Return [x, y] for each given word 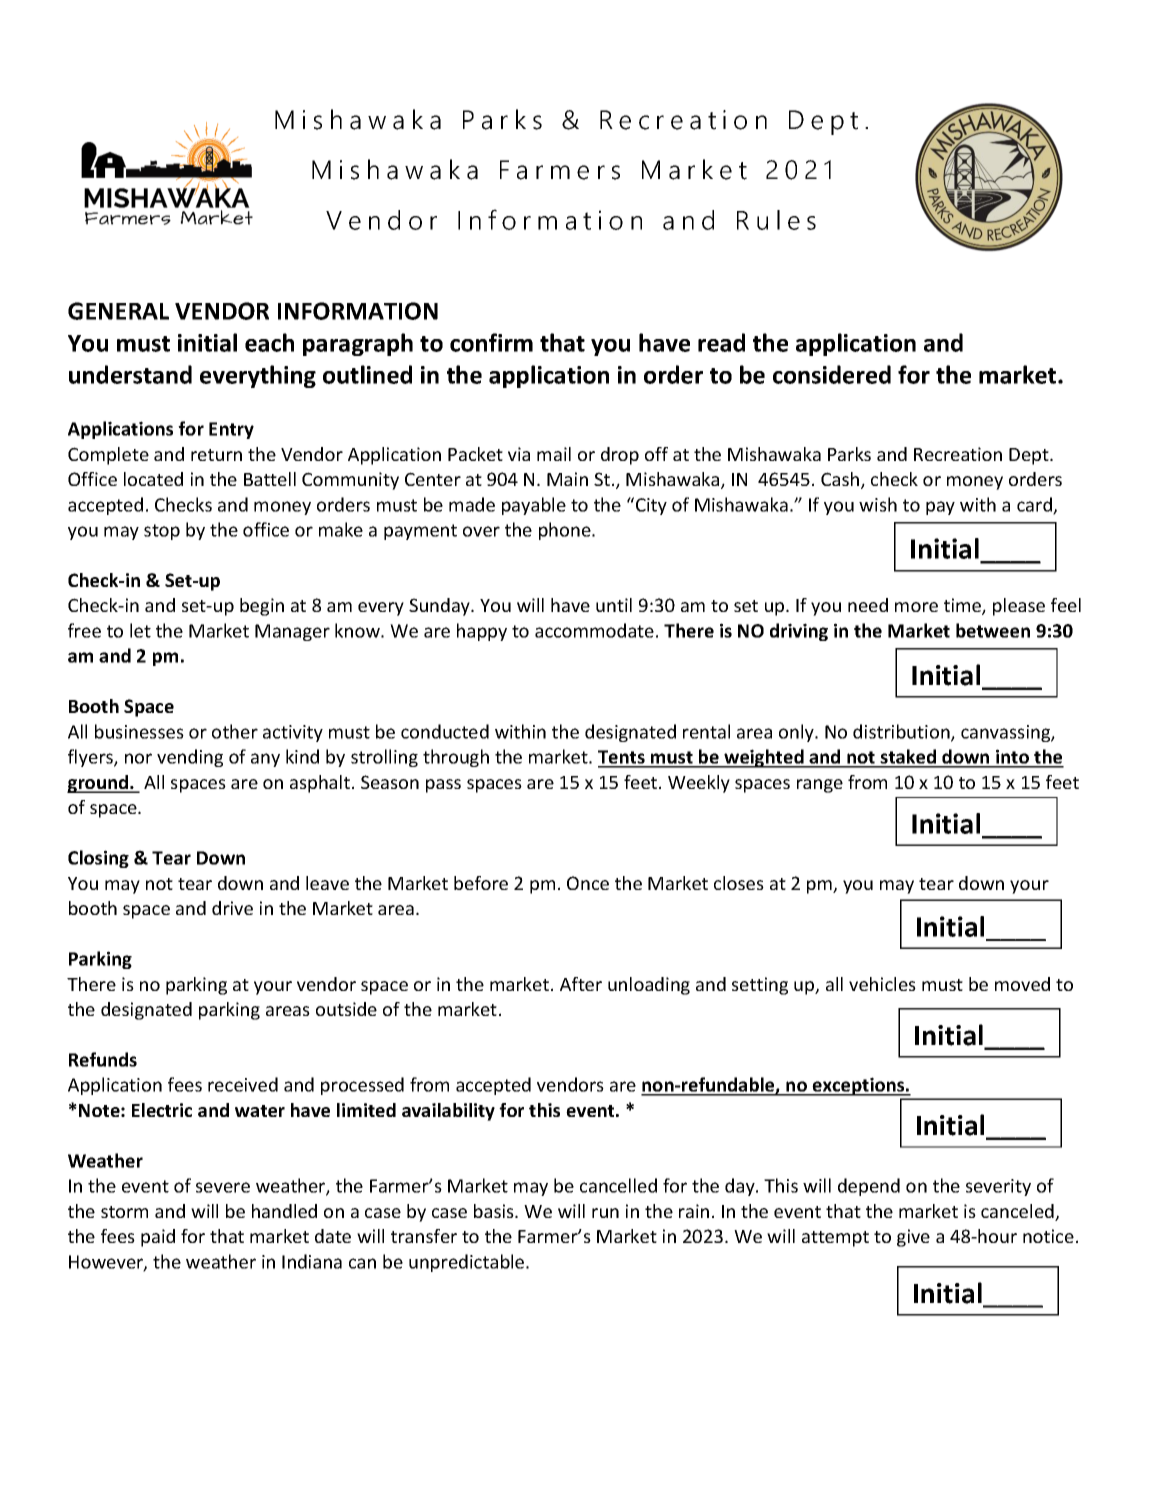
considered [832, 374]
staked [909, 758]
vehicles [882, 984]
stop [162, 532]
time [963, 606]
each [269, 342]
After [581, 984]
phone [566, 531]
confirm [491, 342]
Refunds [103, 1059]
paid [158, 1238]
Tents [622, 758]
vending [190, 758]
